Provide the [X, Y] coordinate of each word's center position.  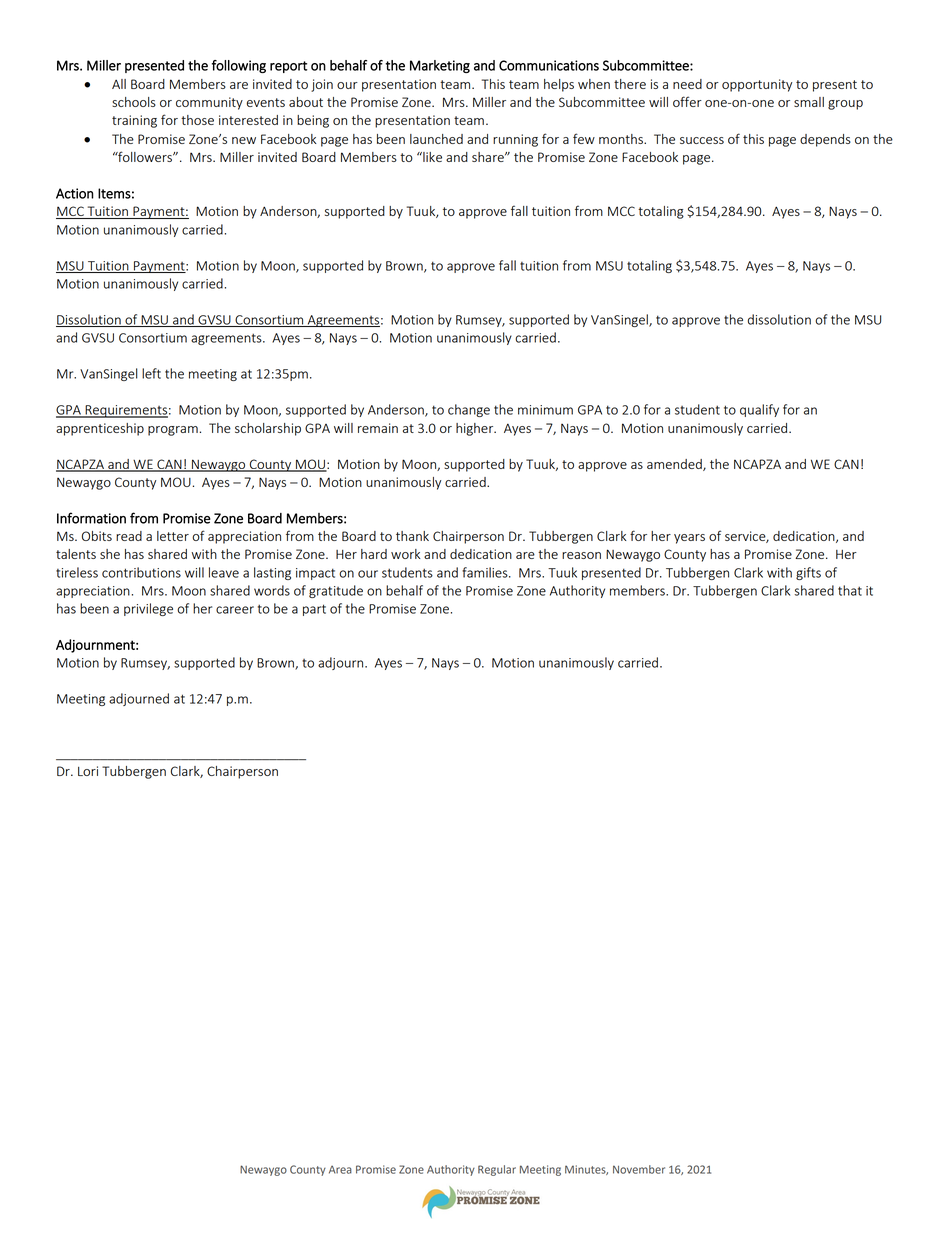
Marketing [440, 66]
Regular [497, 1170]
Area [340, 1170]
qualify [759, 410]
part [314, 610]
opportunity [757, 85]
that [850, 590]
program [173, 431]
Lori [88, 771]
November [639, 1169]
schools [134, 102]
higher [476, 429]
